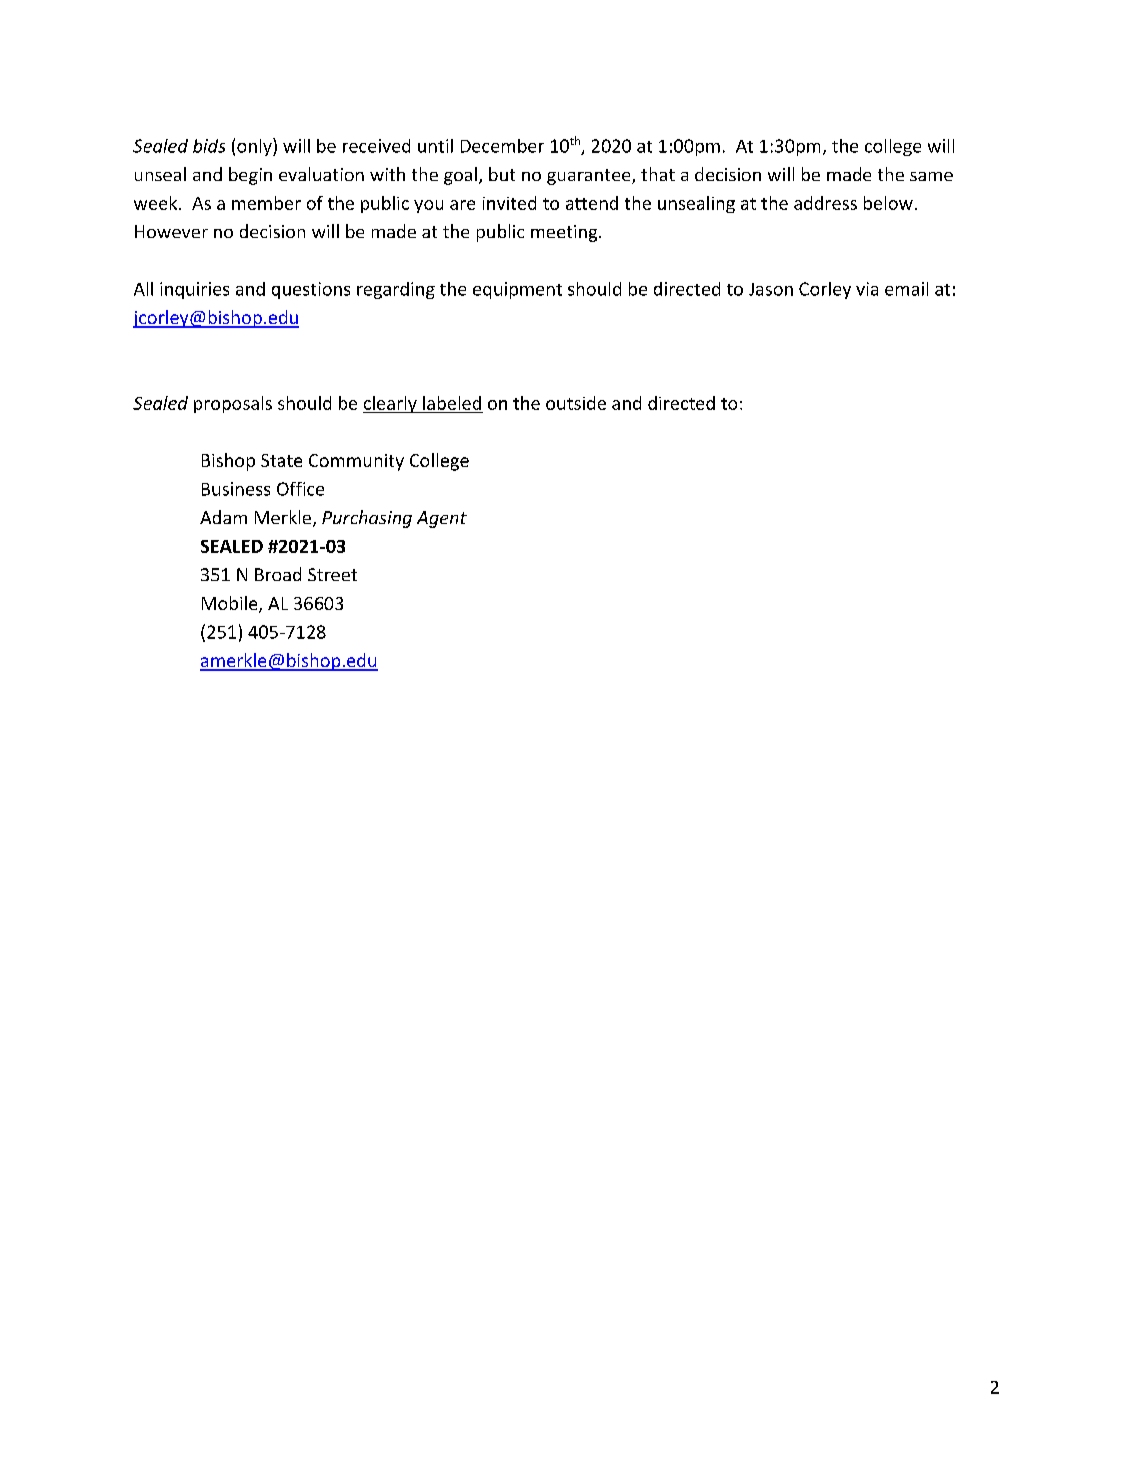  What do you see at coordinates (931, 176) in the screenshot?
I see `same` at bounding box center [931, 176].
